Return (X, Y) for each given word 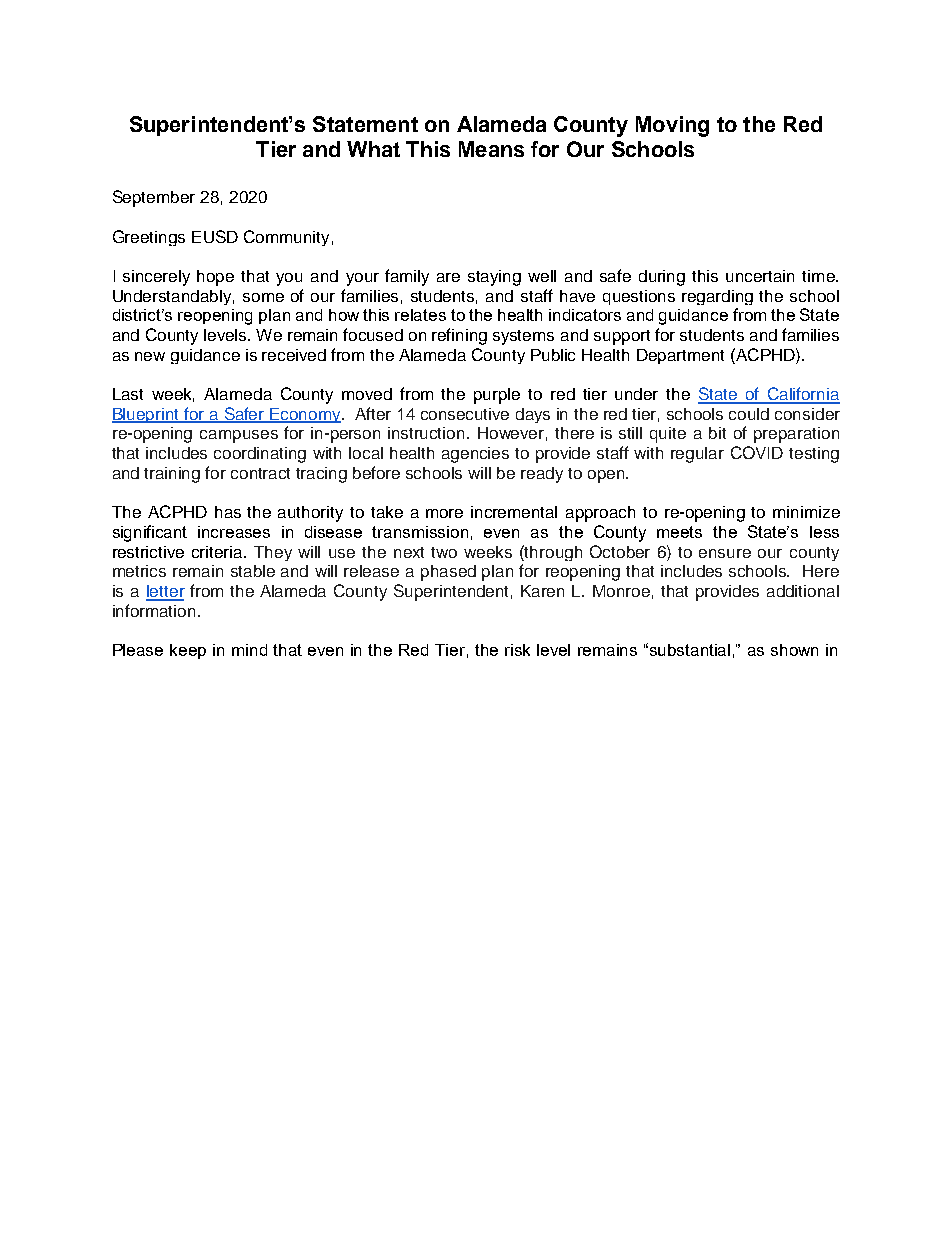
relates (420, 315)
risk (517, 650)
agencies (475, 455)
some (263, 297)
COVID (757, 452)
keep (188, 651)
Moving (672, 126)
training (172, 475)
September (154, 198)
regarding (717, 297)
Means (491, 149)
